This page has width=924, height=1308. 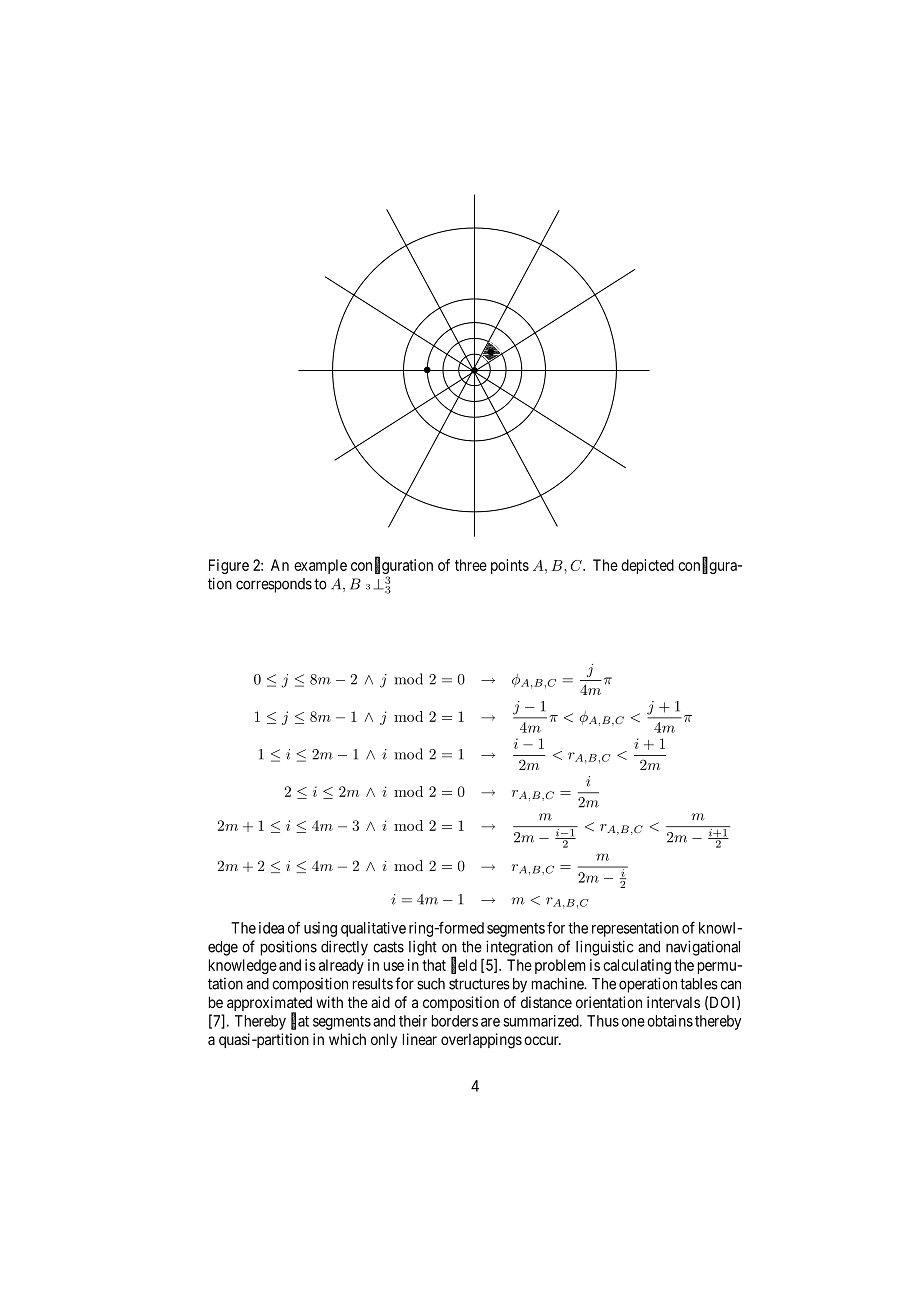 I want to click on Figure, so click(x=229, y=566).
